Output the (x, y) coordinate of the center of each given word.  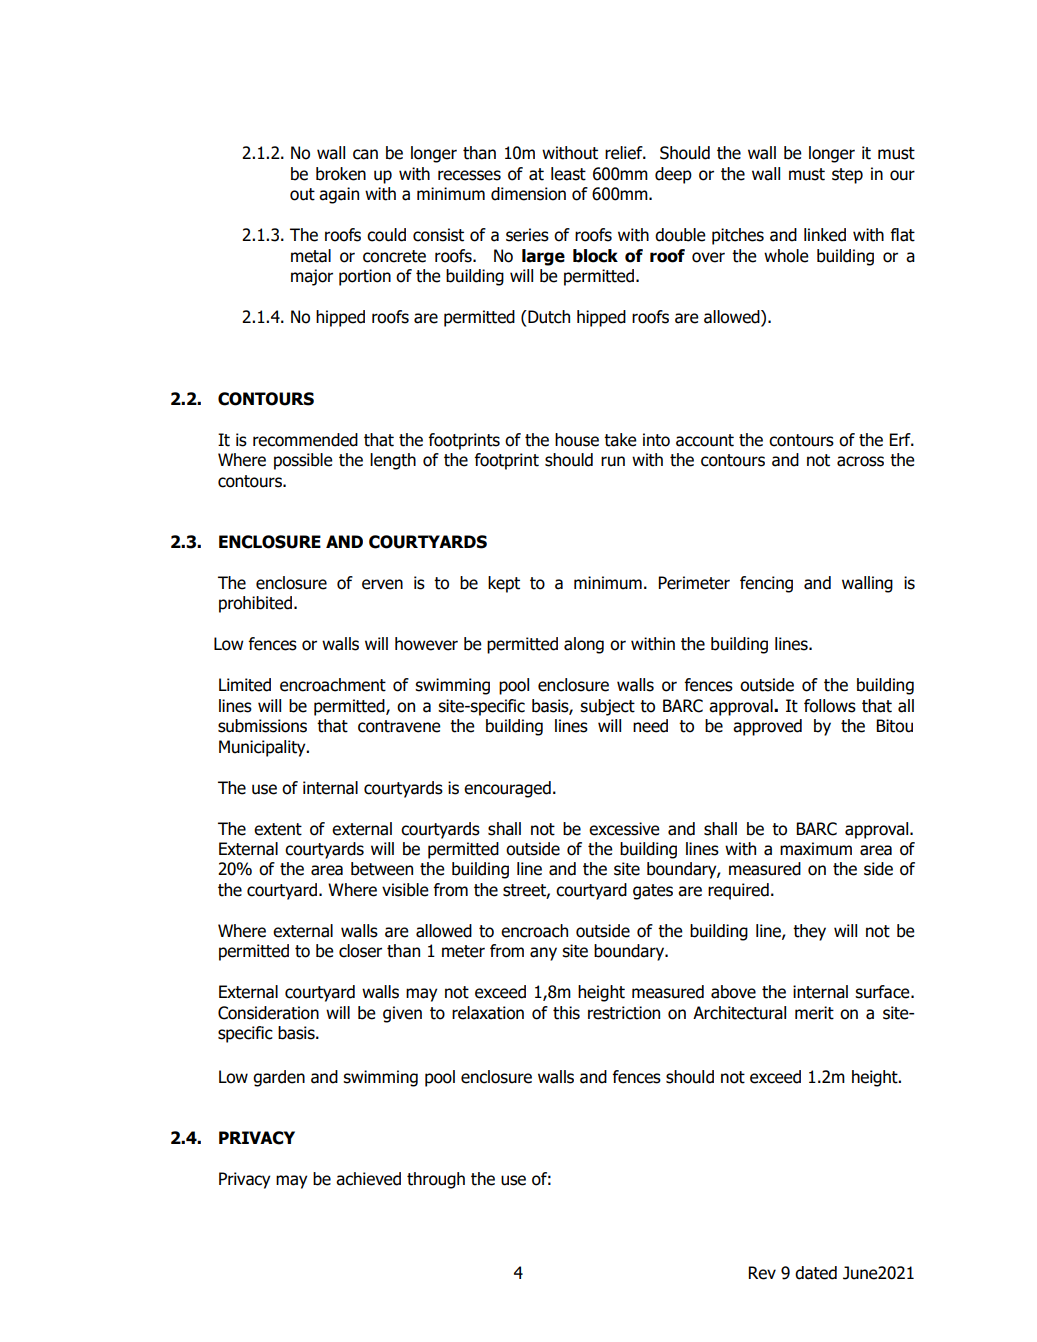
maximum (816, 849)
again (339, 195)
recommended (305, 440)
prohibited (255, 604)
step (847, 176)
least (568, 174)
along (584, 645)
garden (279, 1078)
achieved (368, 1179)
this (566, 1013)
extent (278, 829)
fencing (766, 584)
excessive (624, 829)
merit (814, 1013)
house (577, 440)
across (860, 461)
